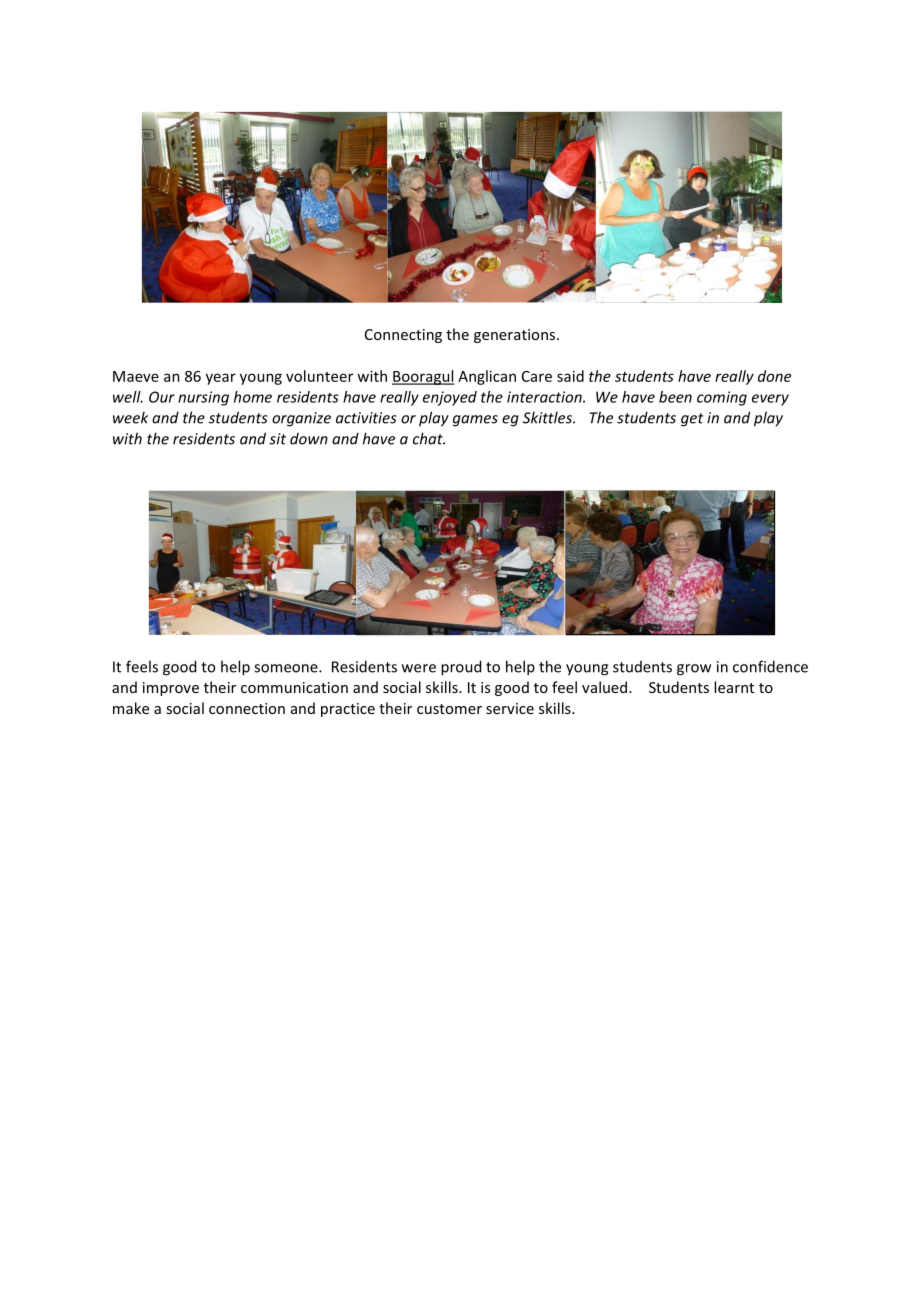  I want to click on improve, so click(171, 689).
